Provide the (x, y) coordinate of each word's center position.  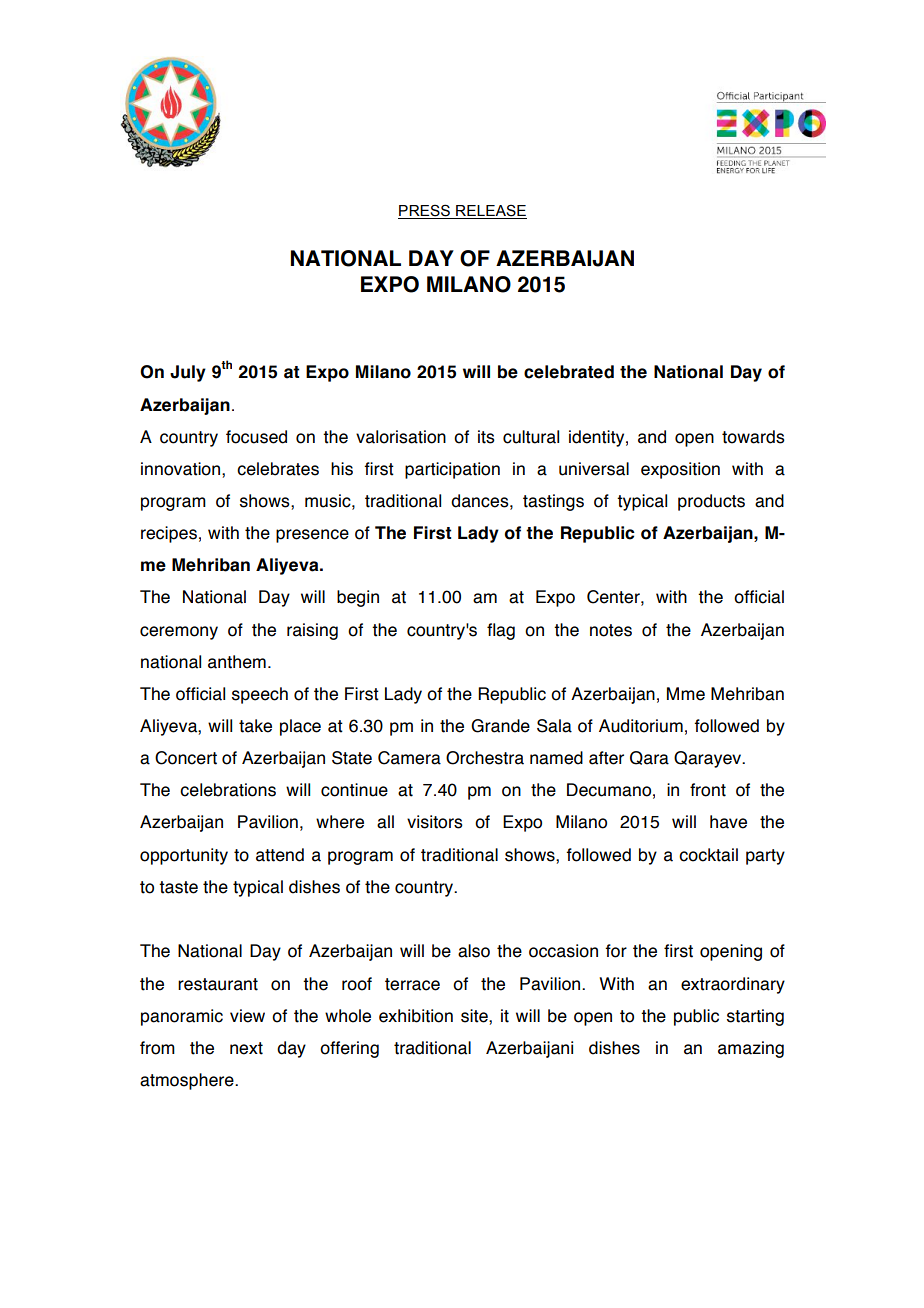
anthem (237, 662)
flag (501, 631)
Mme (686, 694)
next (246, 1048)
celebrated (569, 372)
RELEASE (490, 211)
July (188, 373)
